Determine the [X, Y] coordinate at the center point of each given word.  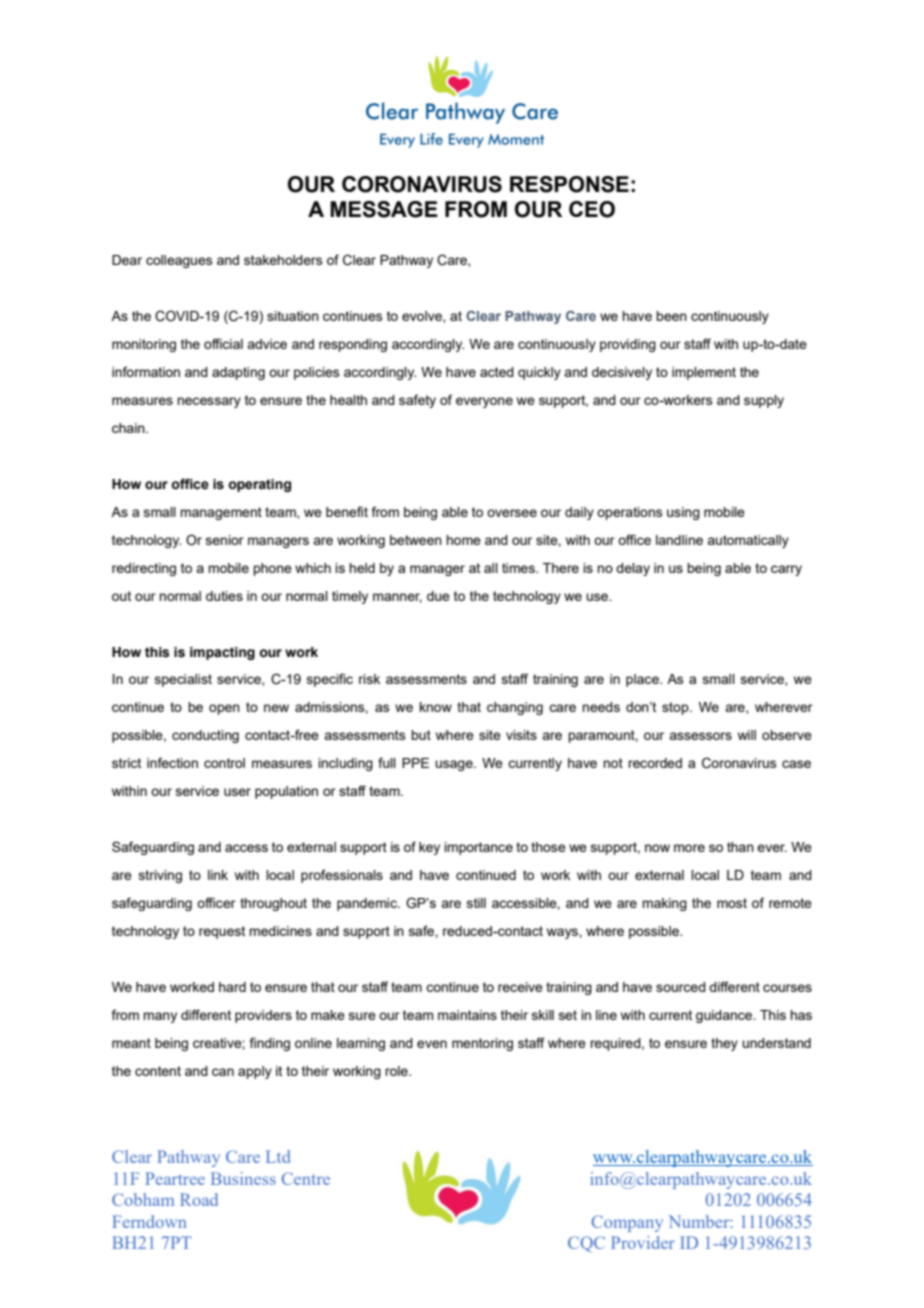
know [435, 707]
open [224, 709]
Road [199, 1199]
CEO [592, 209]
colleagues [179, 261]
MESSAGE [384, 209]
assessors [700, 736]
